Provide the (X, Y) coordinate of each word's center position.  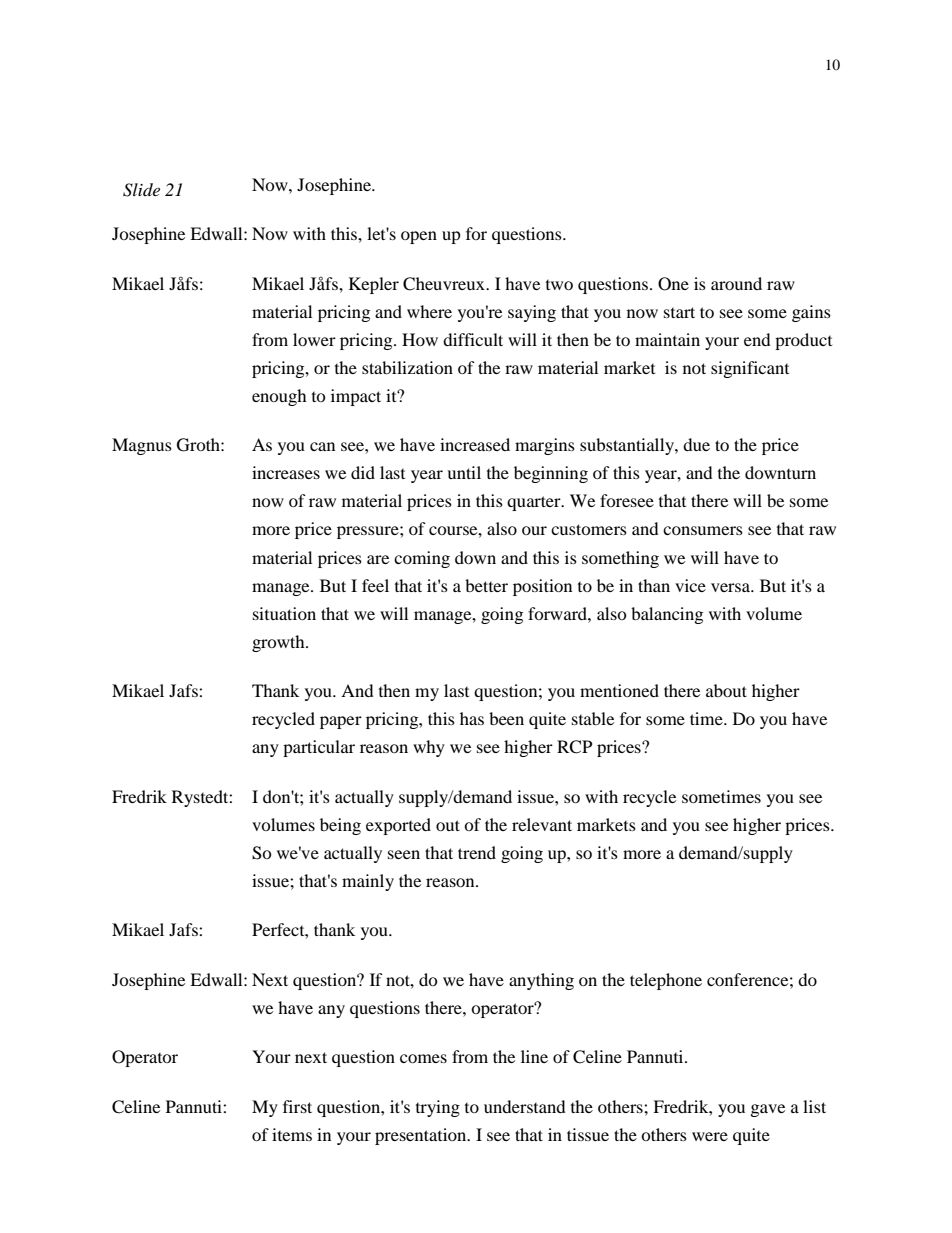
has (472, 718)
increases (286, 472)
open (419, 237)
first (297, 1106)
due (696, 444)
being (340, 826)
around (736, 283)
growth (279, 643)
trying (438, 1108)
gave (768, 1110)
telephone (666, 981)
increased (475, 444)
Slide (141, 190)
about (726, 690)
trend (477, 852)
